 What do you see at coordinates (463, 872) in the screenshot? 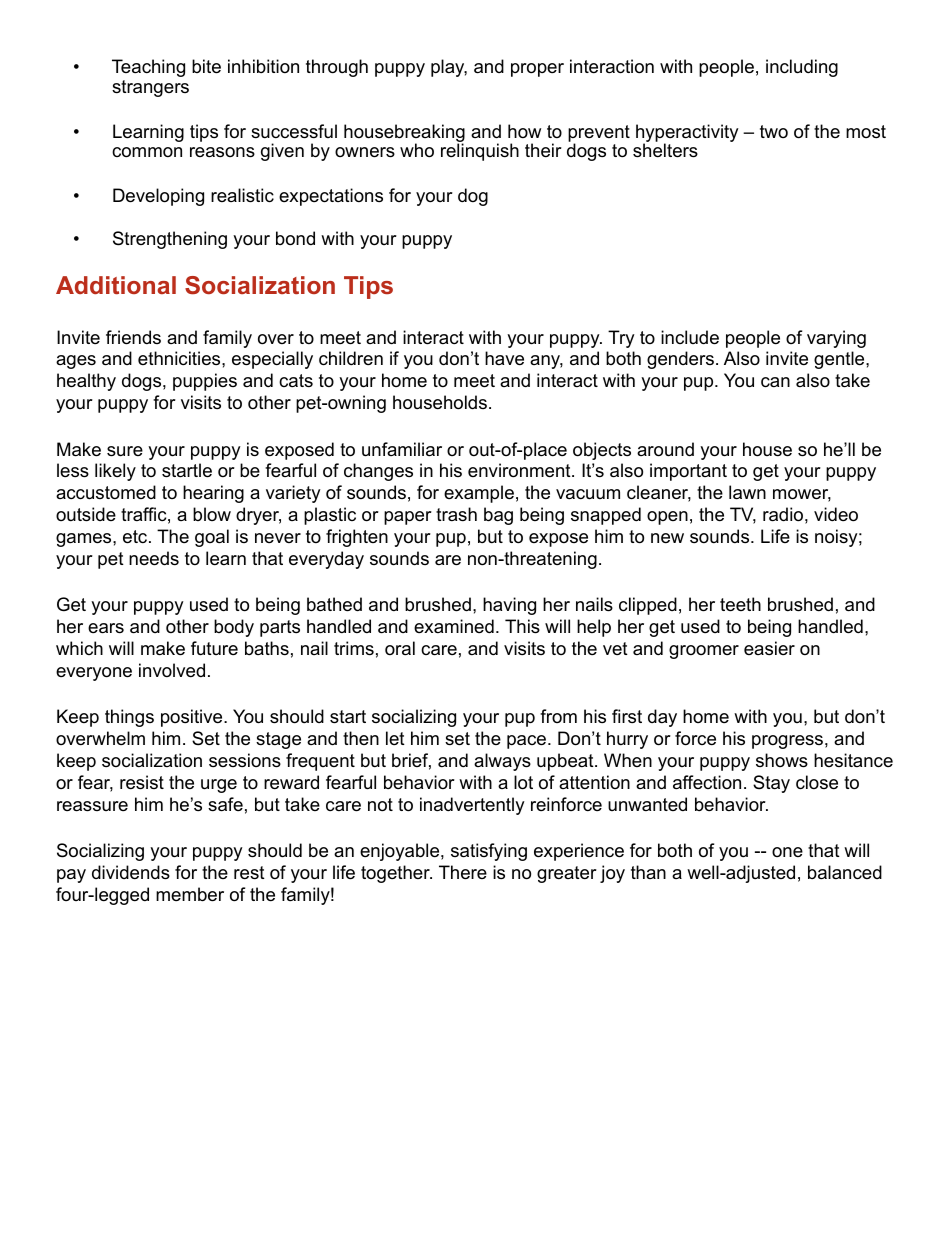
I see `There` at bounding box center [463, 872].
